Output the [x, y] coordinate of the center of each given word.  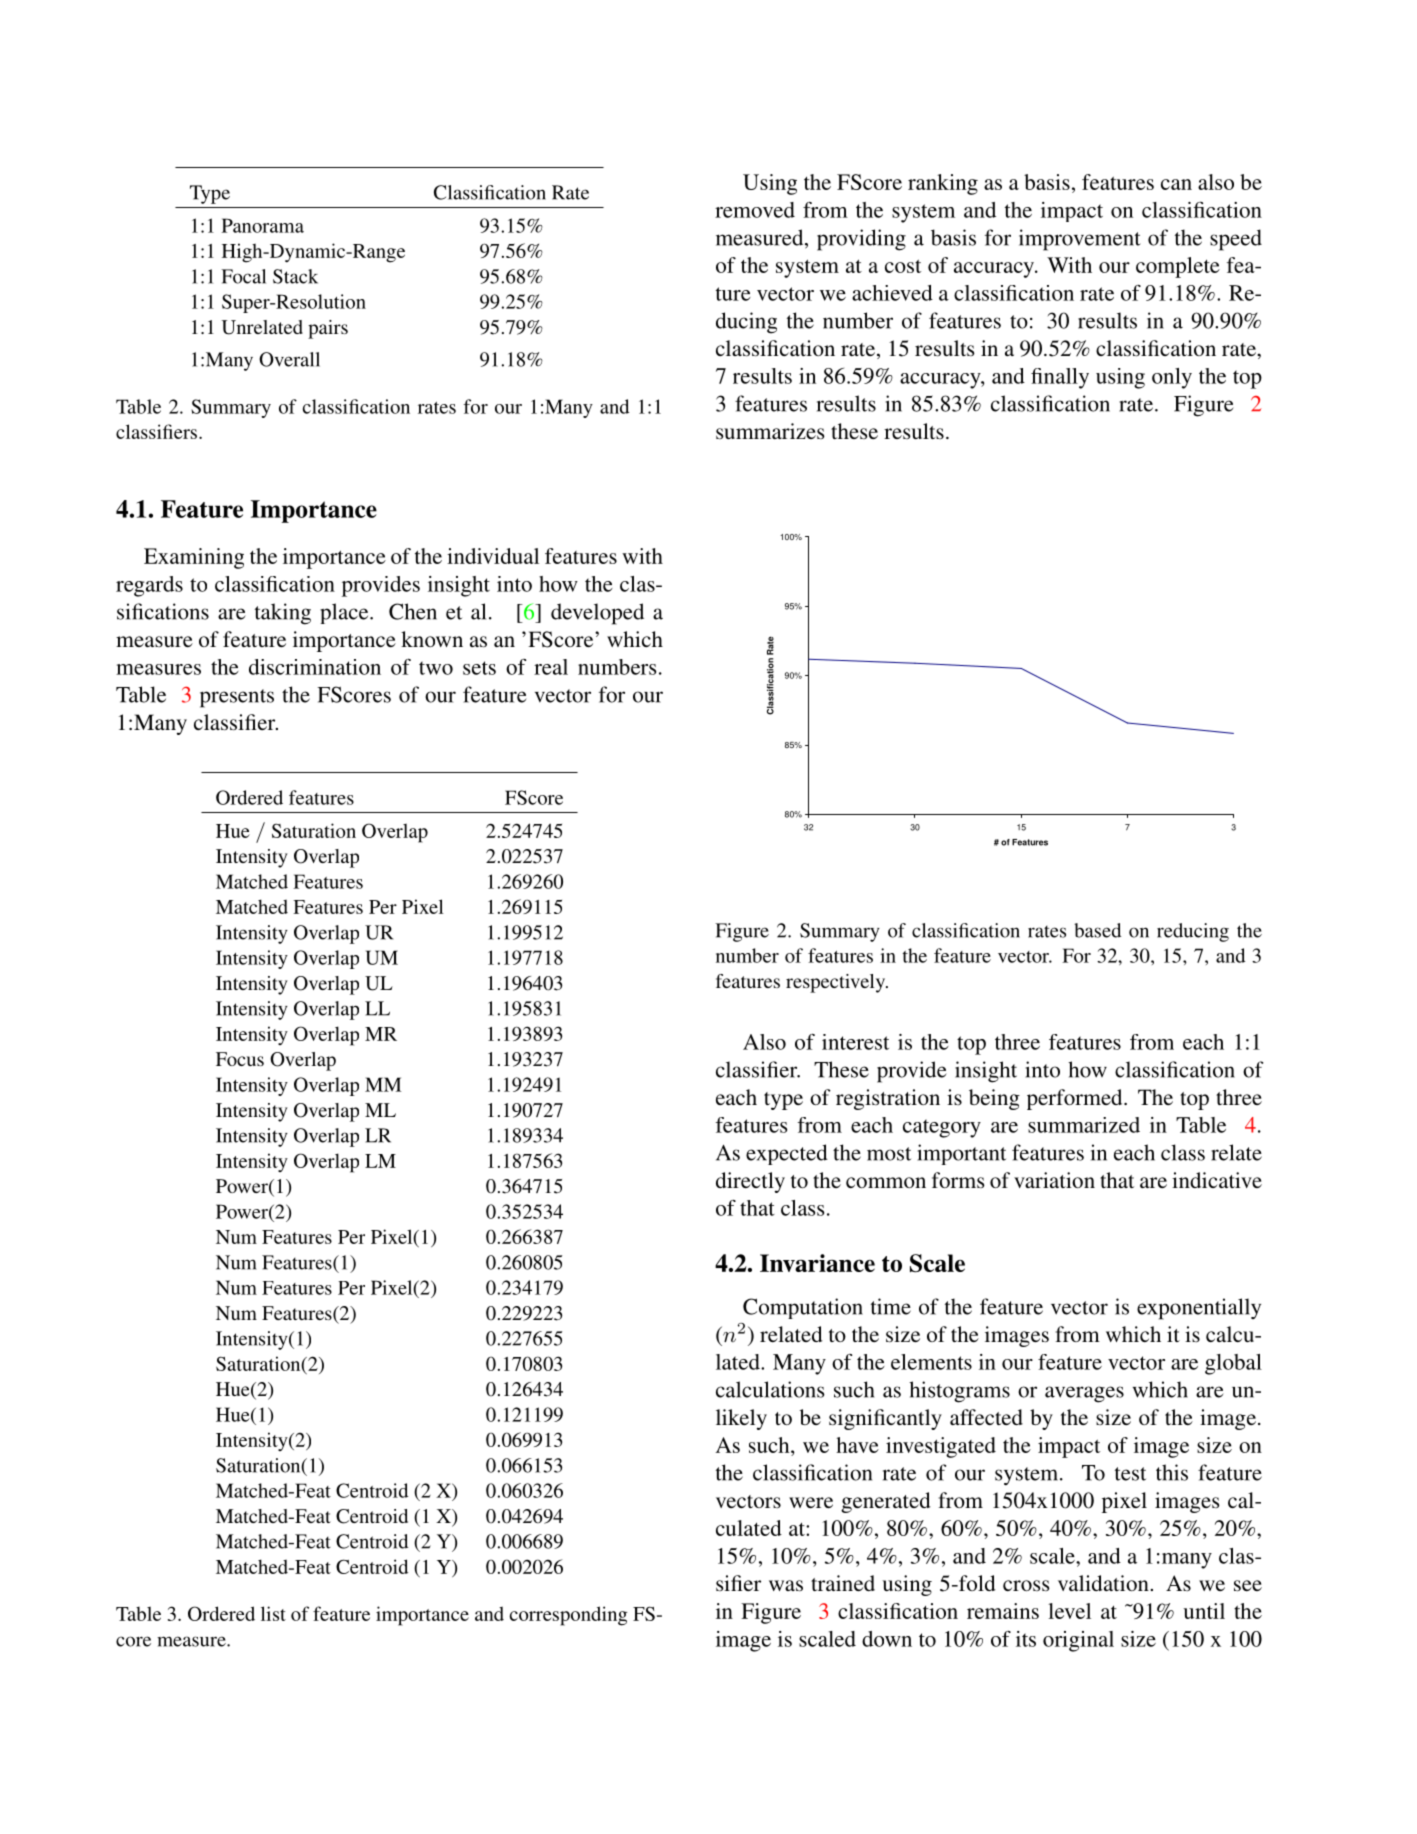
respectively [836, 983]
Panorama [263, 225]
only [1172, 378]
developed [597, 614]
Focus [240, 1059]
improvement [1080, 240]
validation [1103, 1583]
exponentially [1199, 1309]
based [1097, 930]
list [273, 1613]
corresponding [568, 1616]
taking [283, 614]
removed [755, 210]
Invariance [817, 1263]
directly [750, 1182]
